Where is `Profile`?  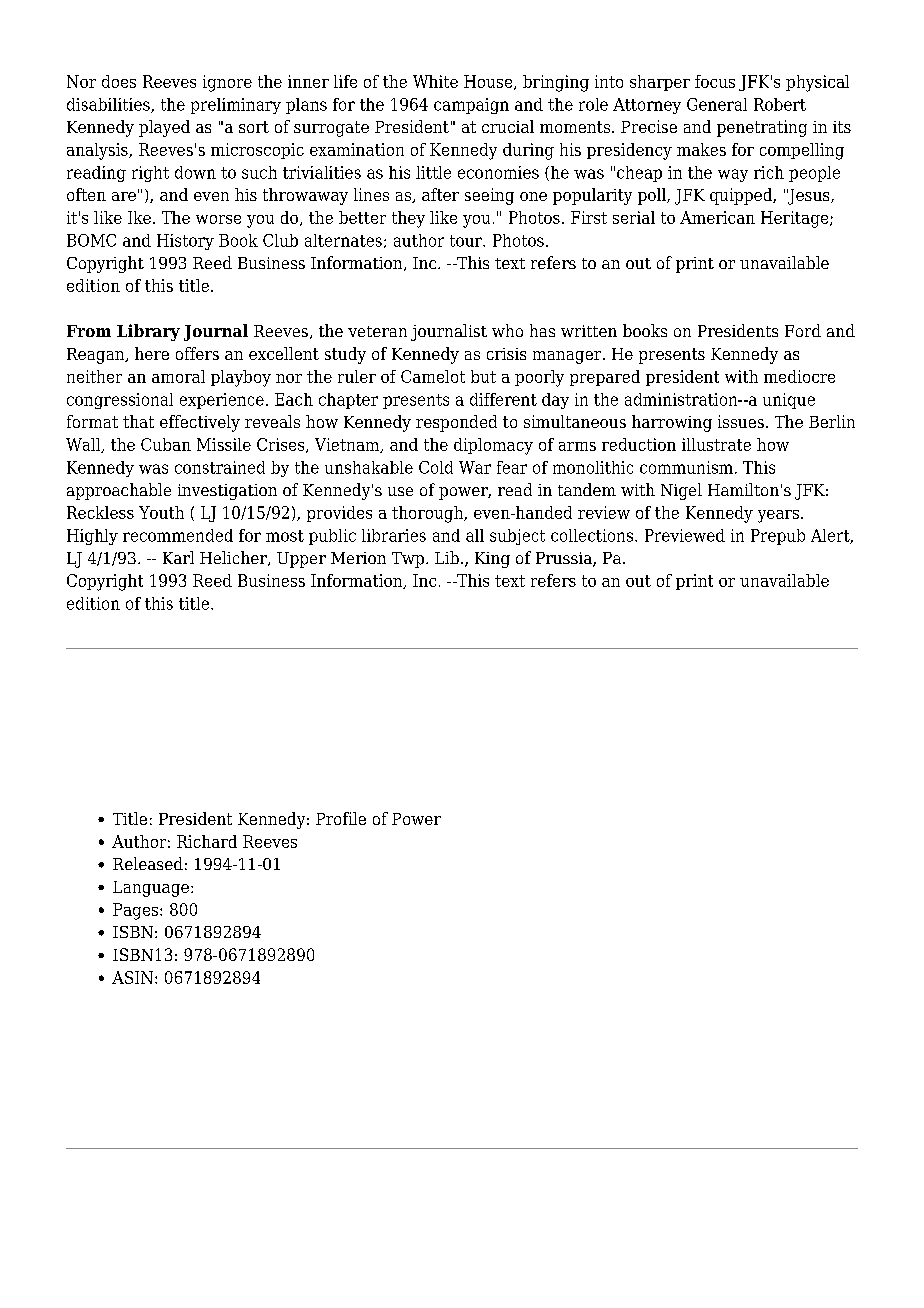 Profile is located at coordinates (341, 818).
